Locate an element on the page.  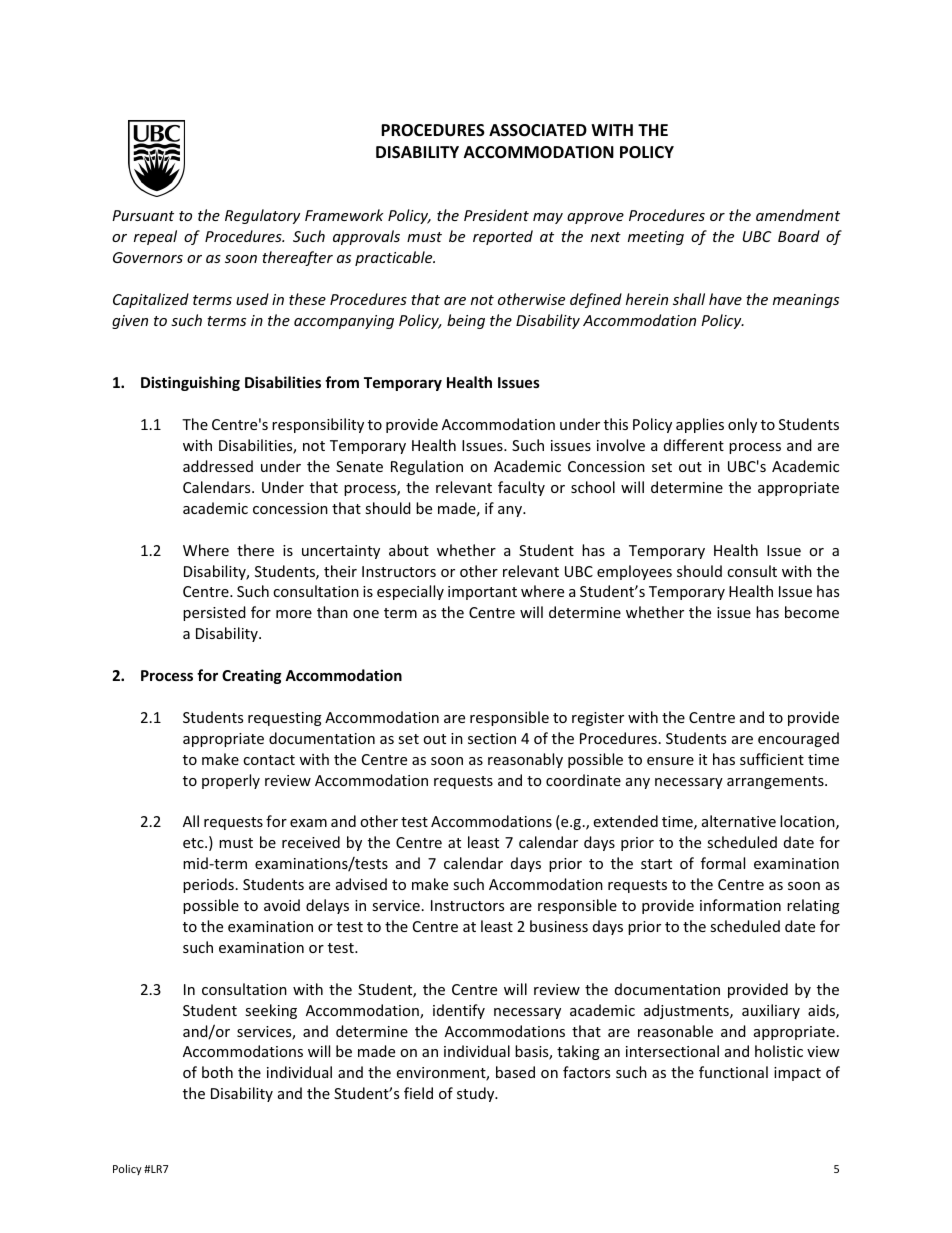
ASSOCIATED is located at coordinates (538, 130).
